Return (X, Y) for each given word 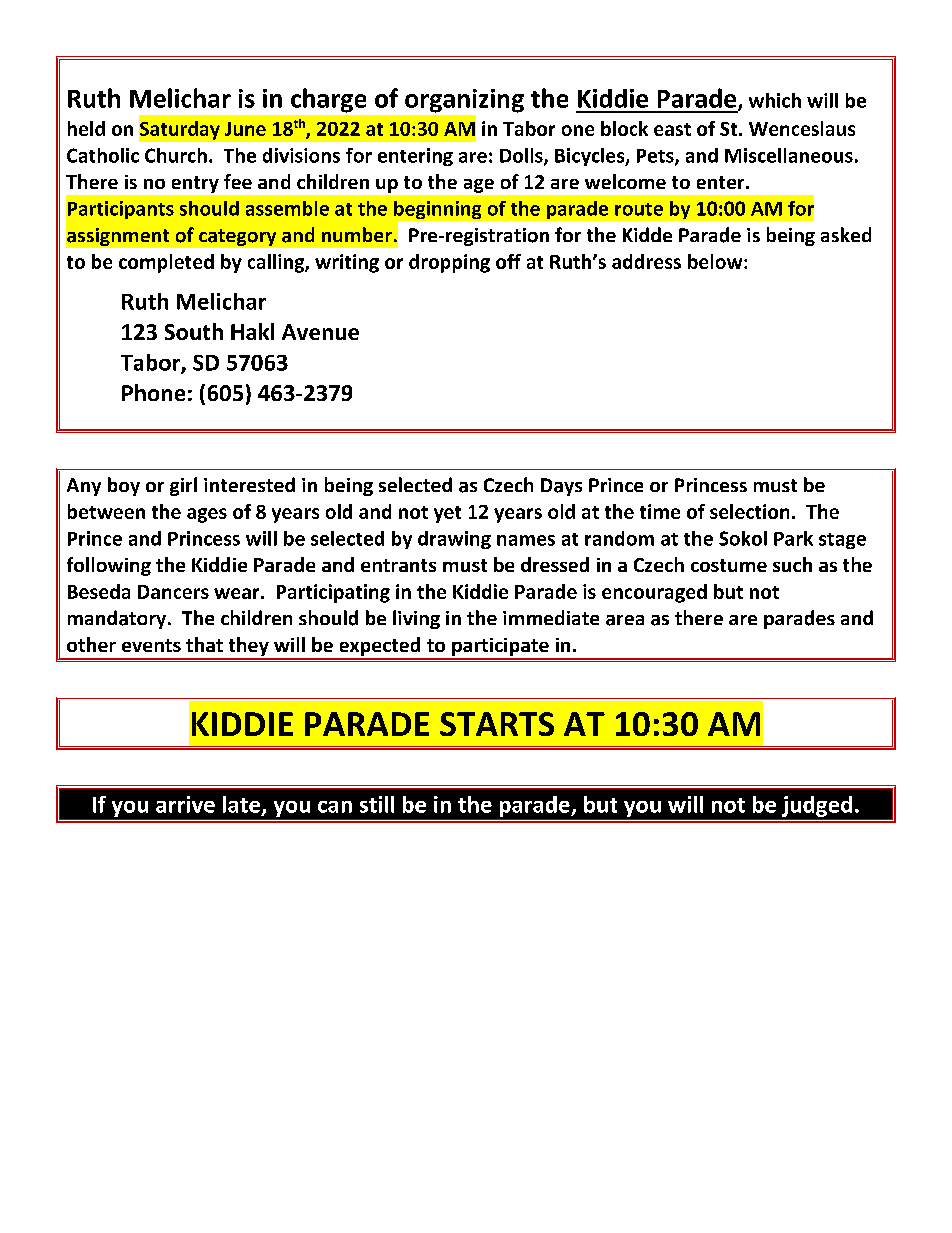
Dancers (173, 592)
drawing (454, 540)
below (716, 261)
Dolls (522, 156)
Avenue (320, 332)
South (194, 331)
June (245, 129)
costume (729, 565)
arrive (185, 804)
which (775, 100)
